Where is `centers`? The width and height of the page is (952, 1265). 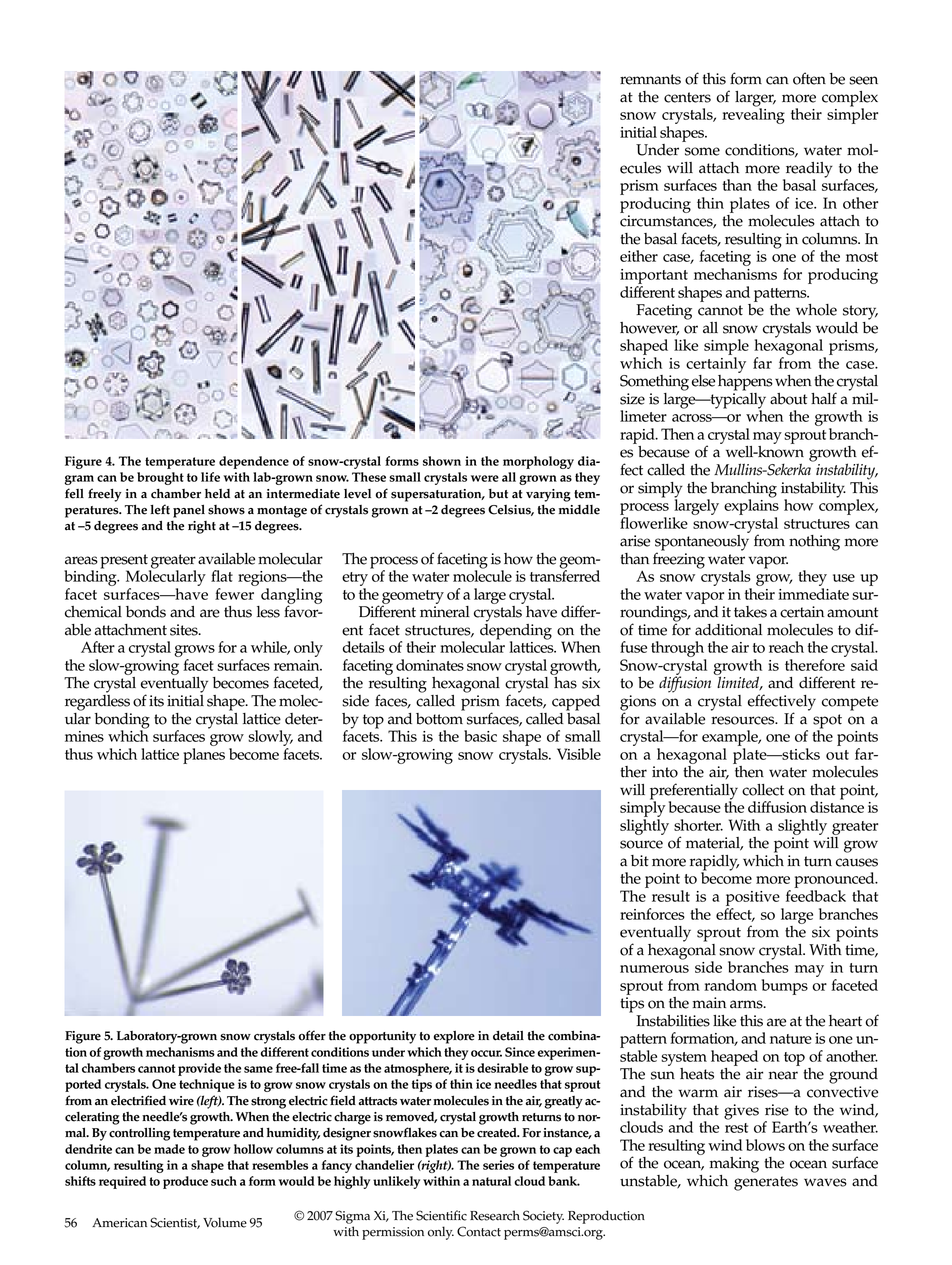
centers is located at coordinates (687, 97).
